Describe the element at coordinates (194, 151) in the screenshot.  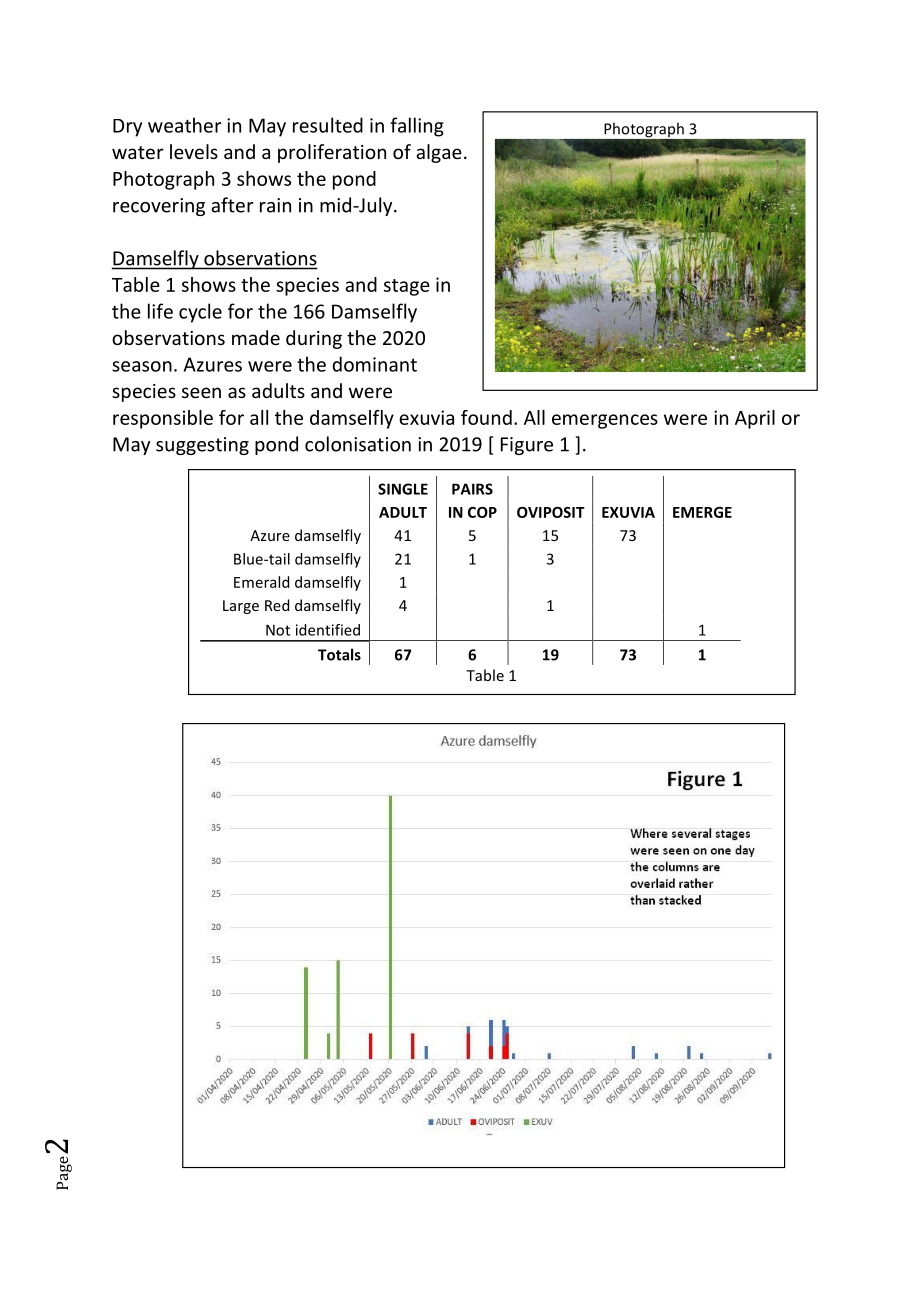
I see `levels` at that location.
